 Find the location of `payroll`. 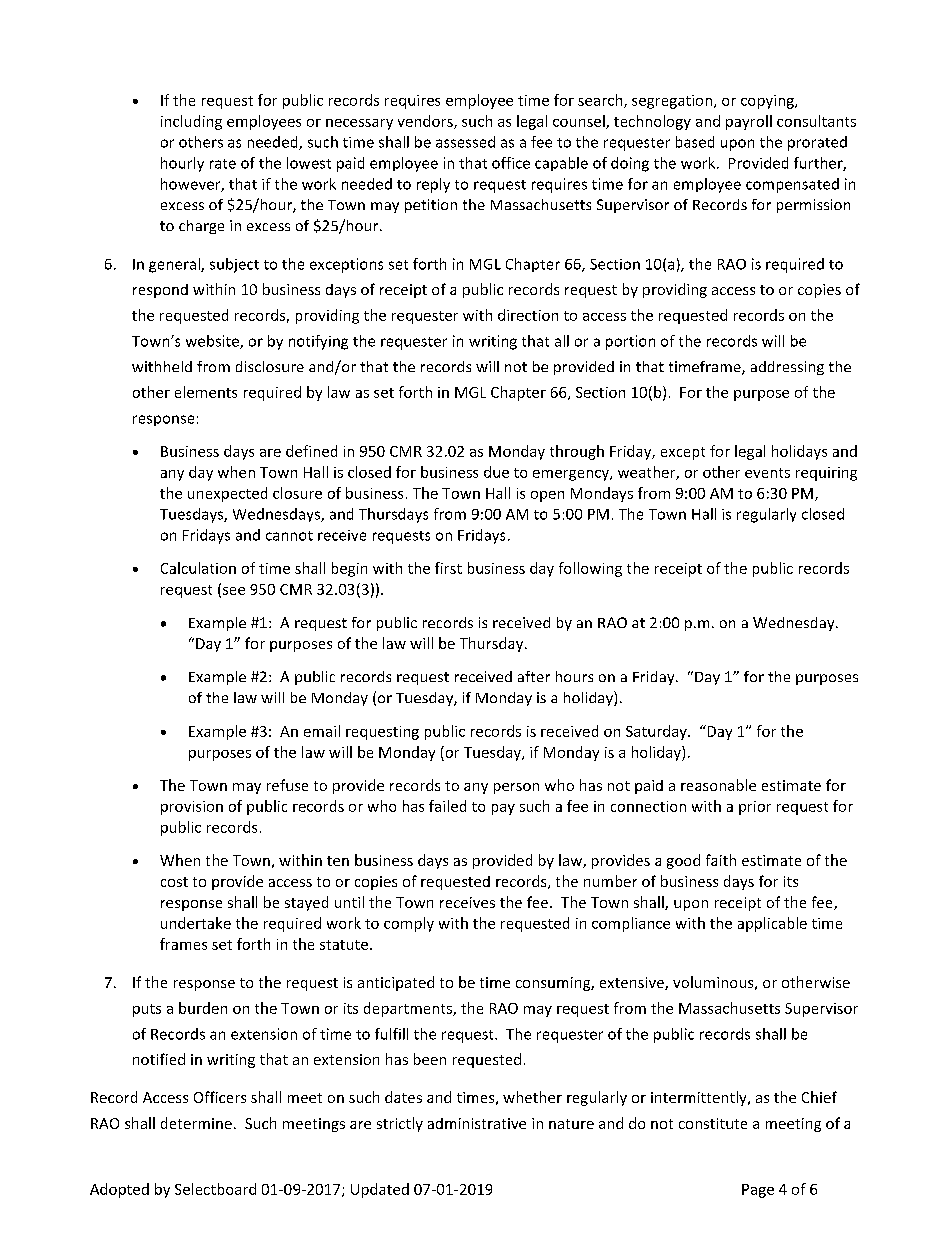

payroll is located at coordinates (749, 122).
